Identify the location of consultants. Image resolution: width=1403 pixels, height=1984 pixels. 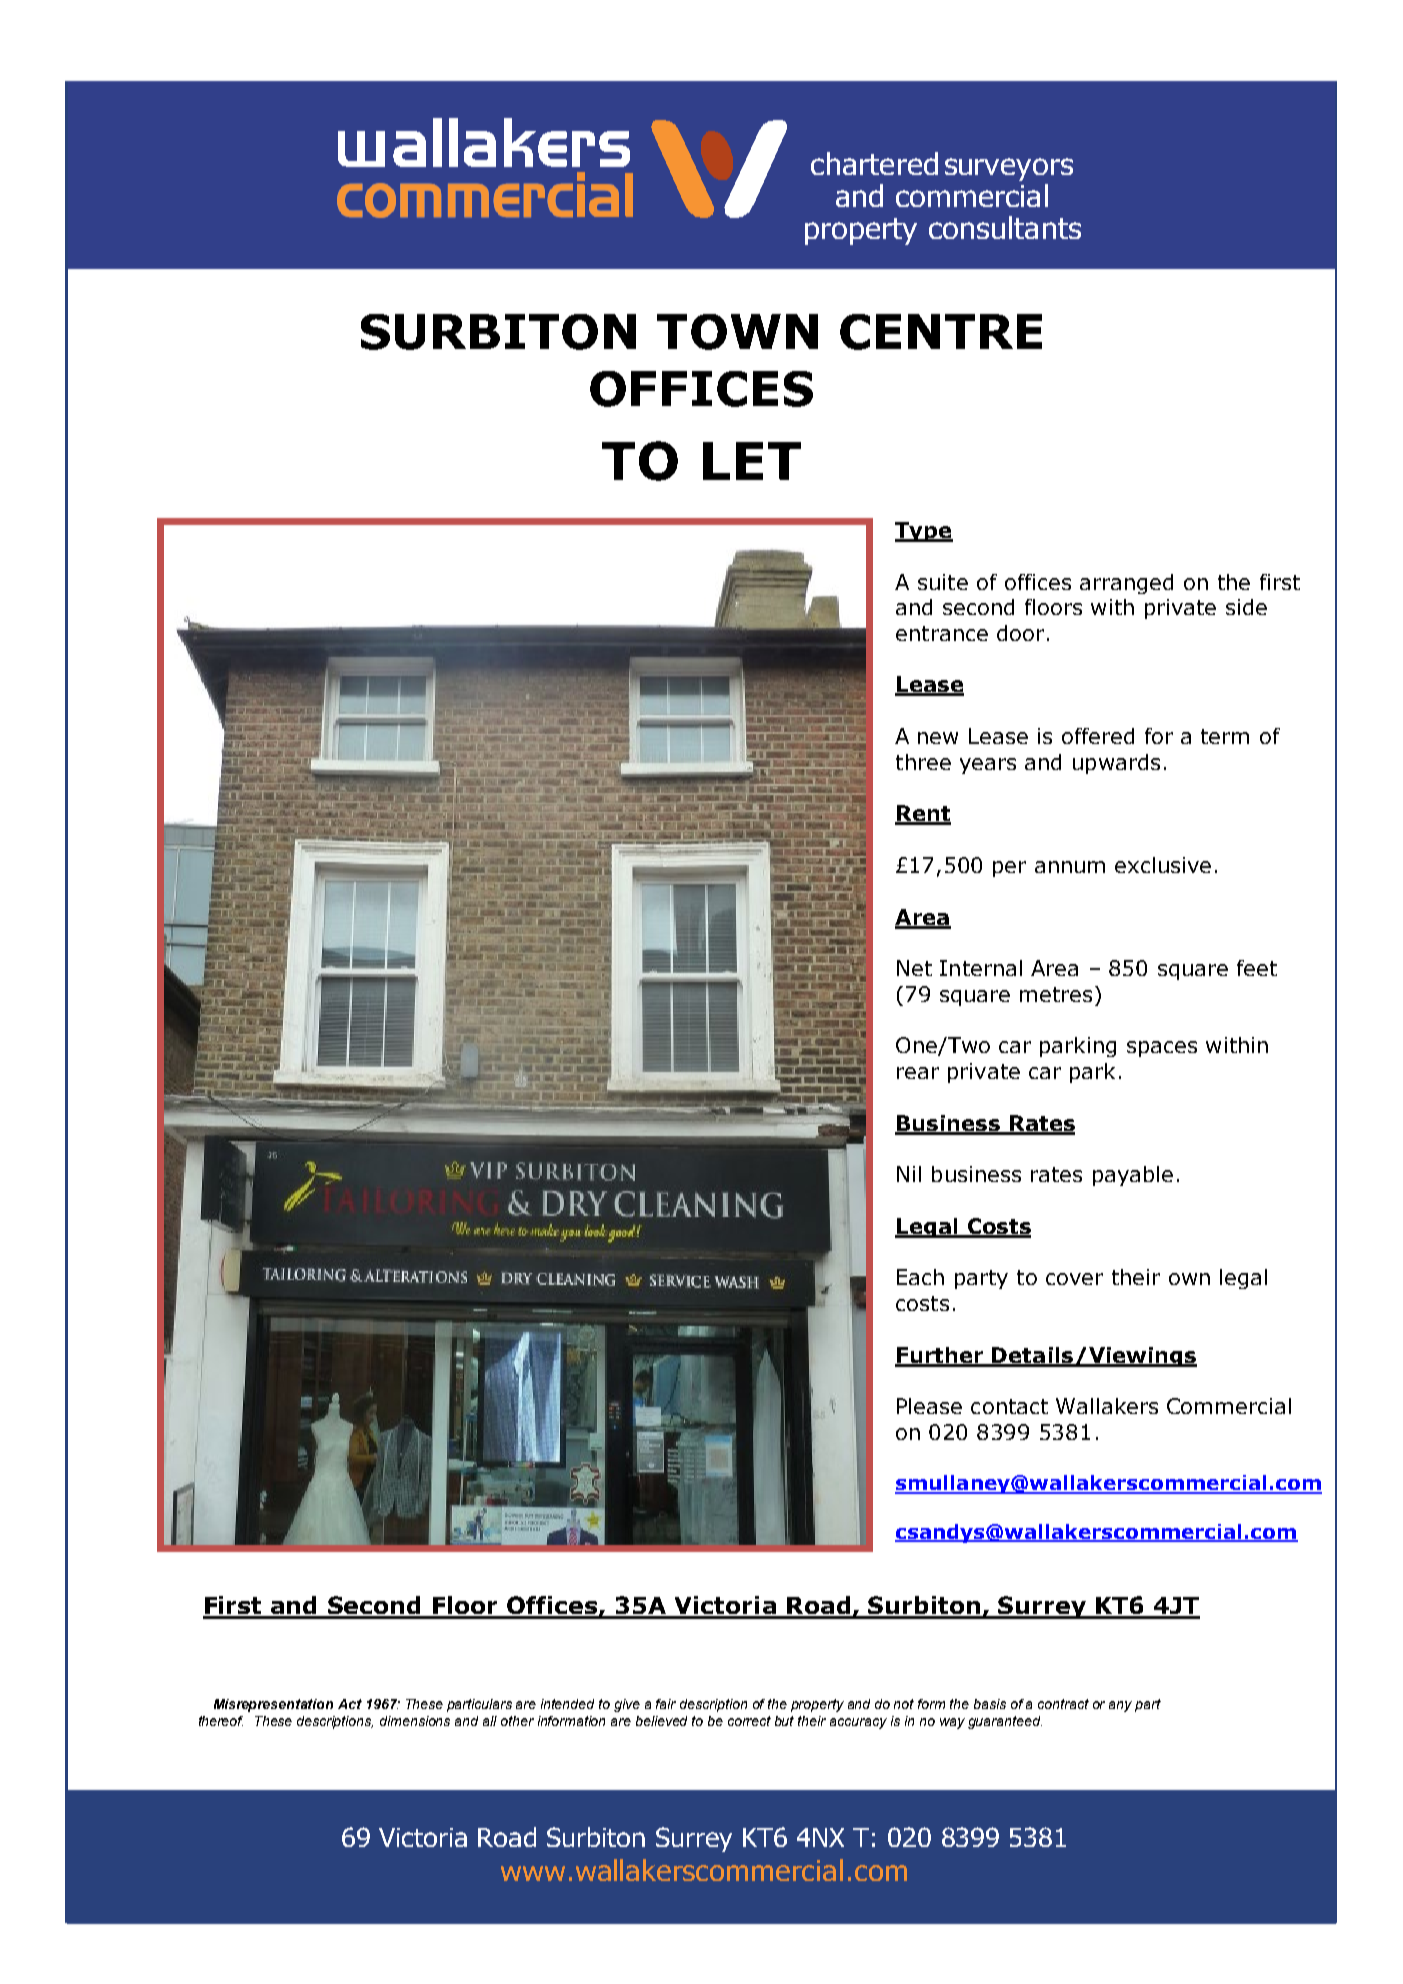
(1005, 227).
